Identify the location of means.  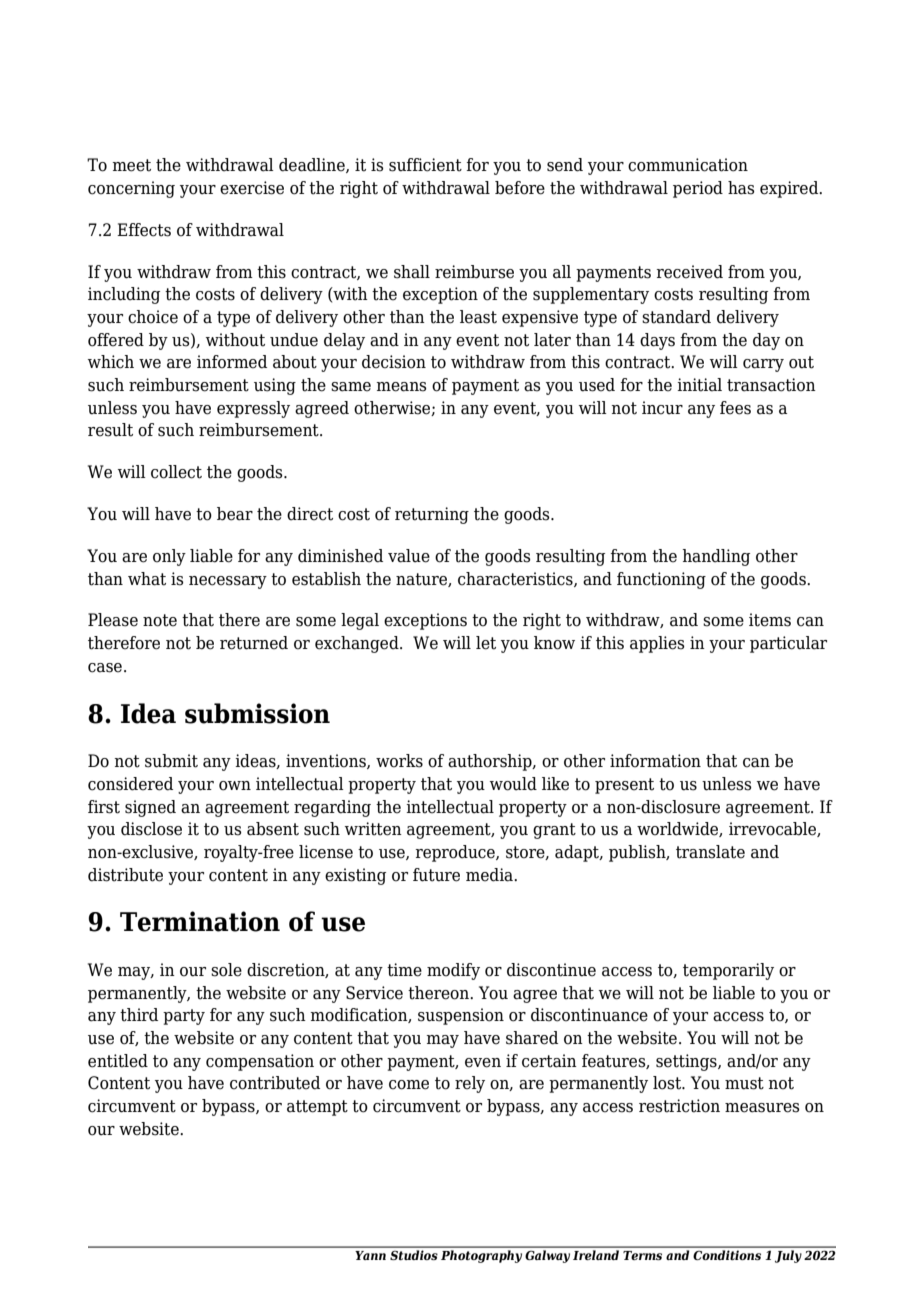
(401, 387).
